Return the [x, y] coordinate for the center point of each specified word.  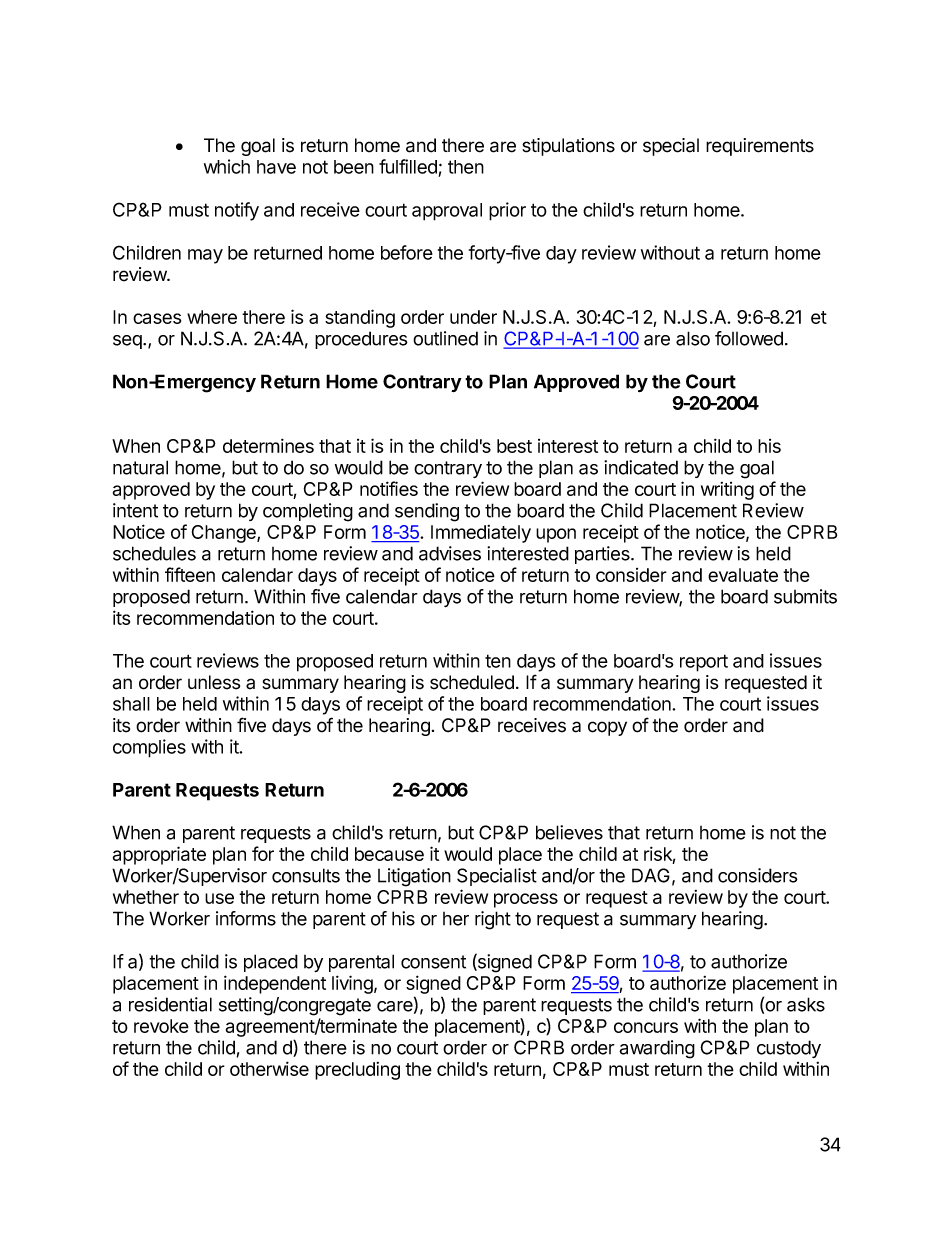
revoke [161, 1026]
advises [450, 553]
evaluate [743, 575]
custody [789, 1049]
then [466, 167]
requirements [760, 147]
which [227, 166]
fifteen [190, 574]
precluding [357, 1071]
